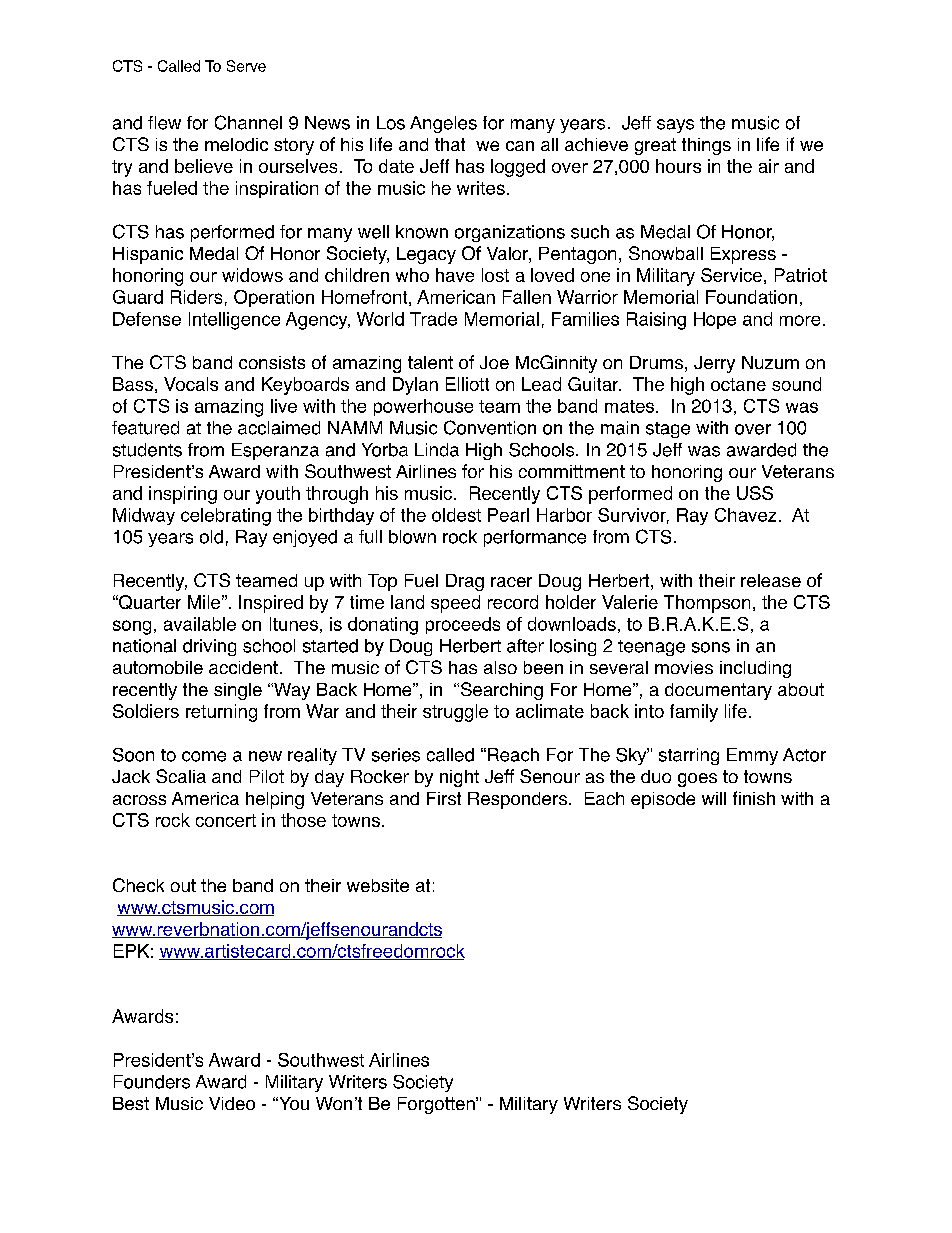 Image resolution: width=952 pixels, height=1233 pixels. Describe the element at coordinates (675, 126) in the screenshot. I see `says` at that location.
